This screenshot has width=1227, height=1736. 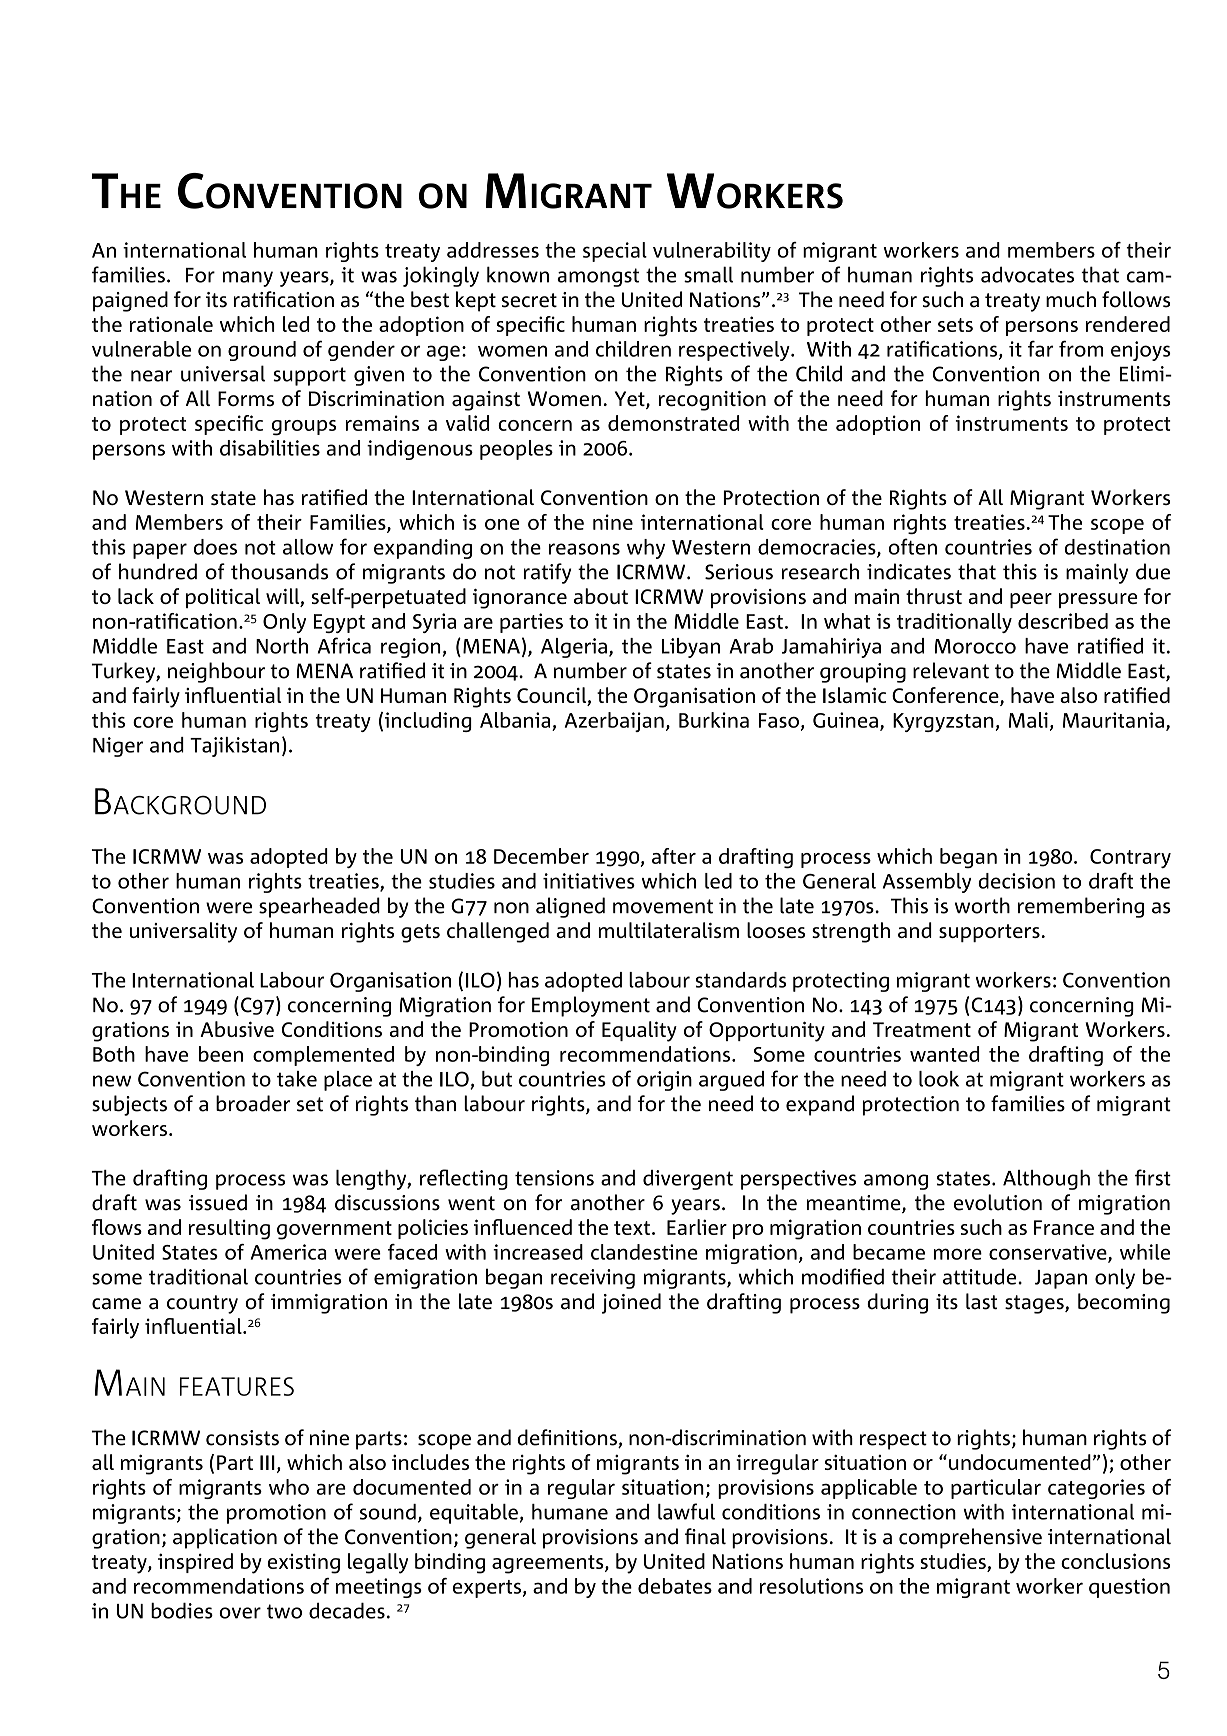 I want to click on broader, so click(x=253, y=1103).
